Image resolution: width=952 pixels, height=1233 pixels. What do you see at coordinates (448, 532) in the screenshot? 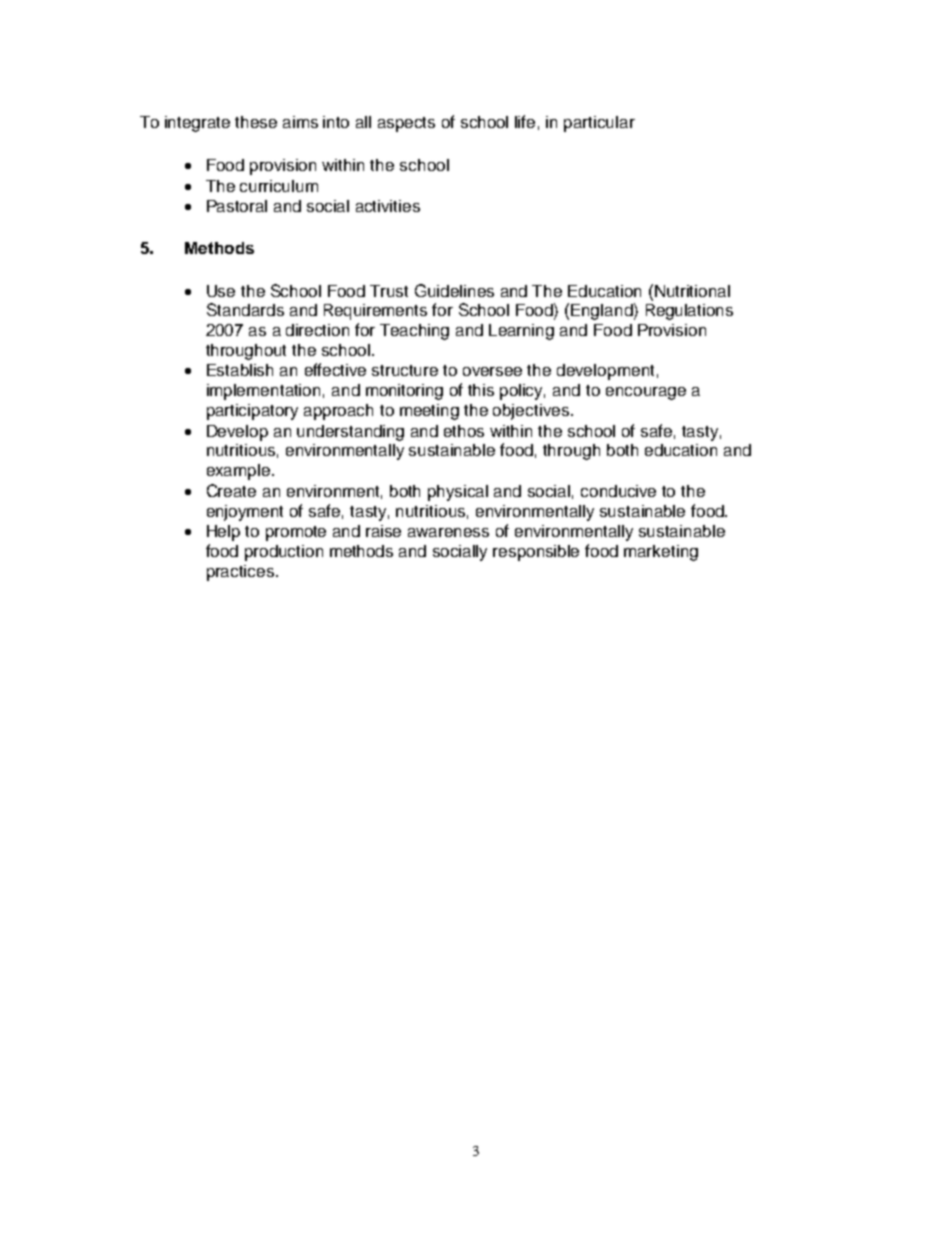
I see `awareness` at bounding box center [448, 532].
